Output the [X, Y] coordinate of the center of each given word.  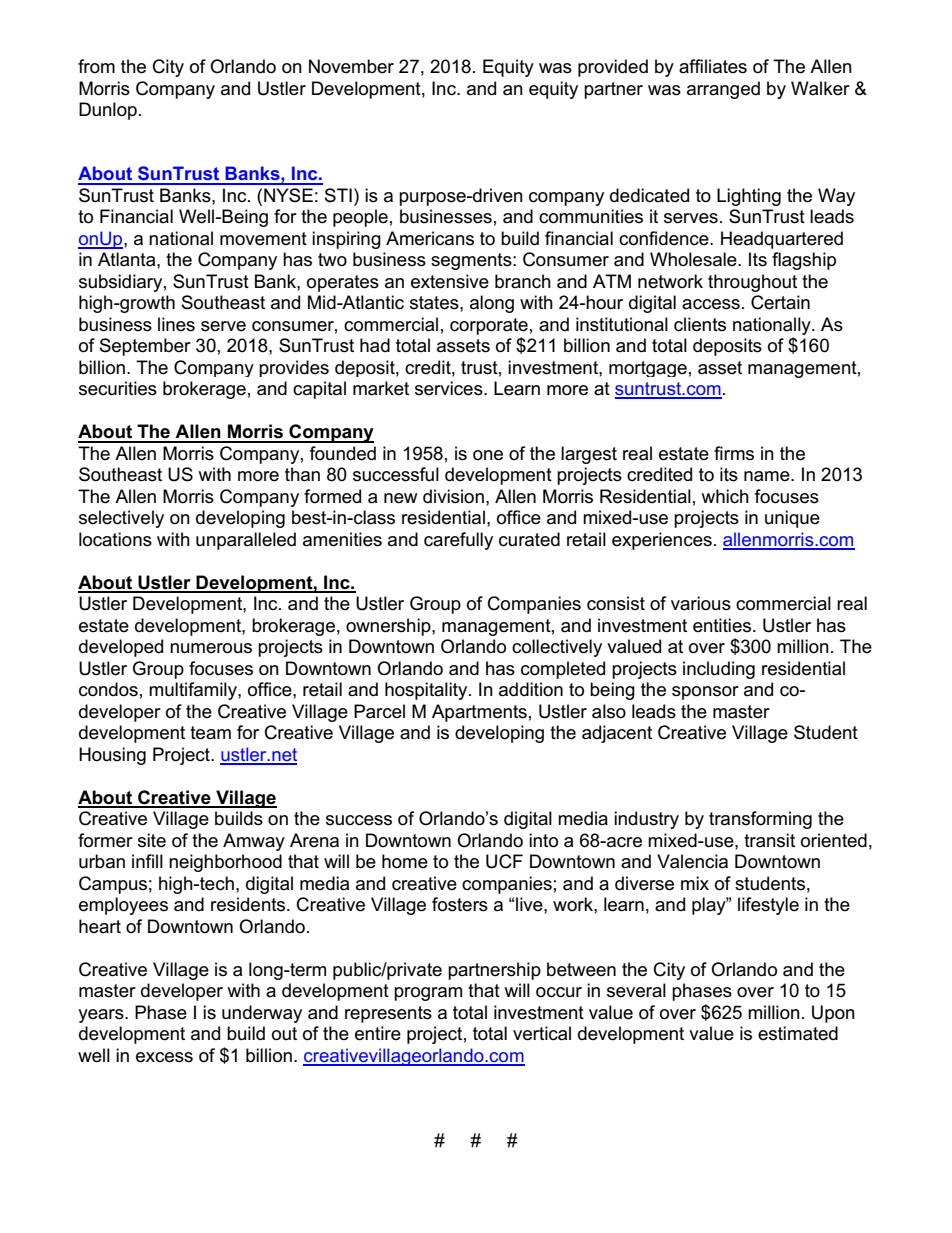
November [351, 66]
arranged [723, 90]
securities [118, 388]
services [450, 388]
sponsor [705, 693]
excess [164, 1057]
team [210, 733]
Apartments [479, 713]
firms [734, 453]
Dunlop [108, 111]
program [428, 994]
